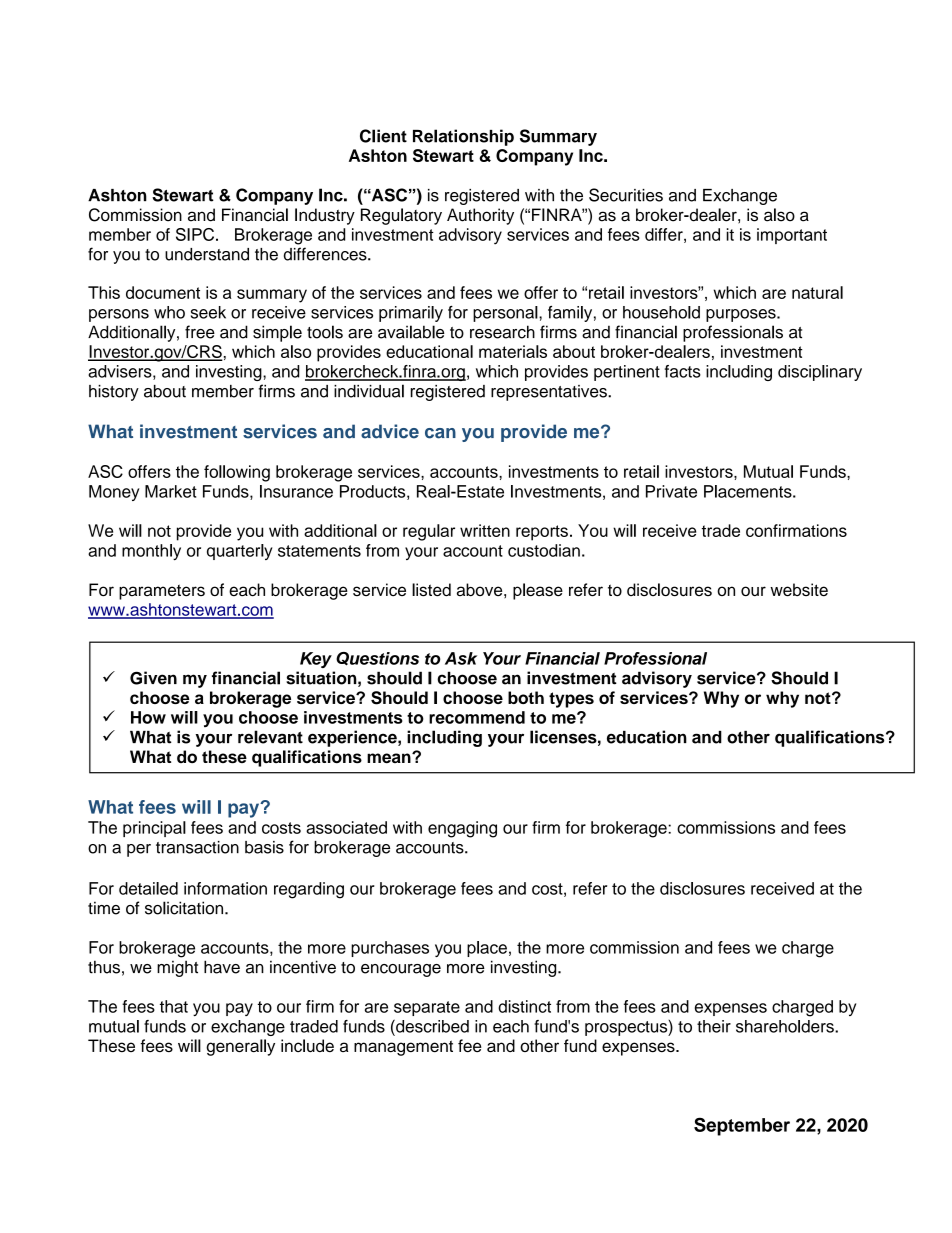 The width and height of the document is (952, 1233). I want to click on can, so click(440, 433).
